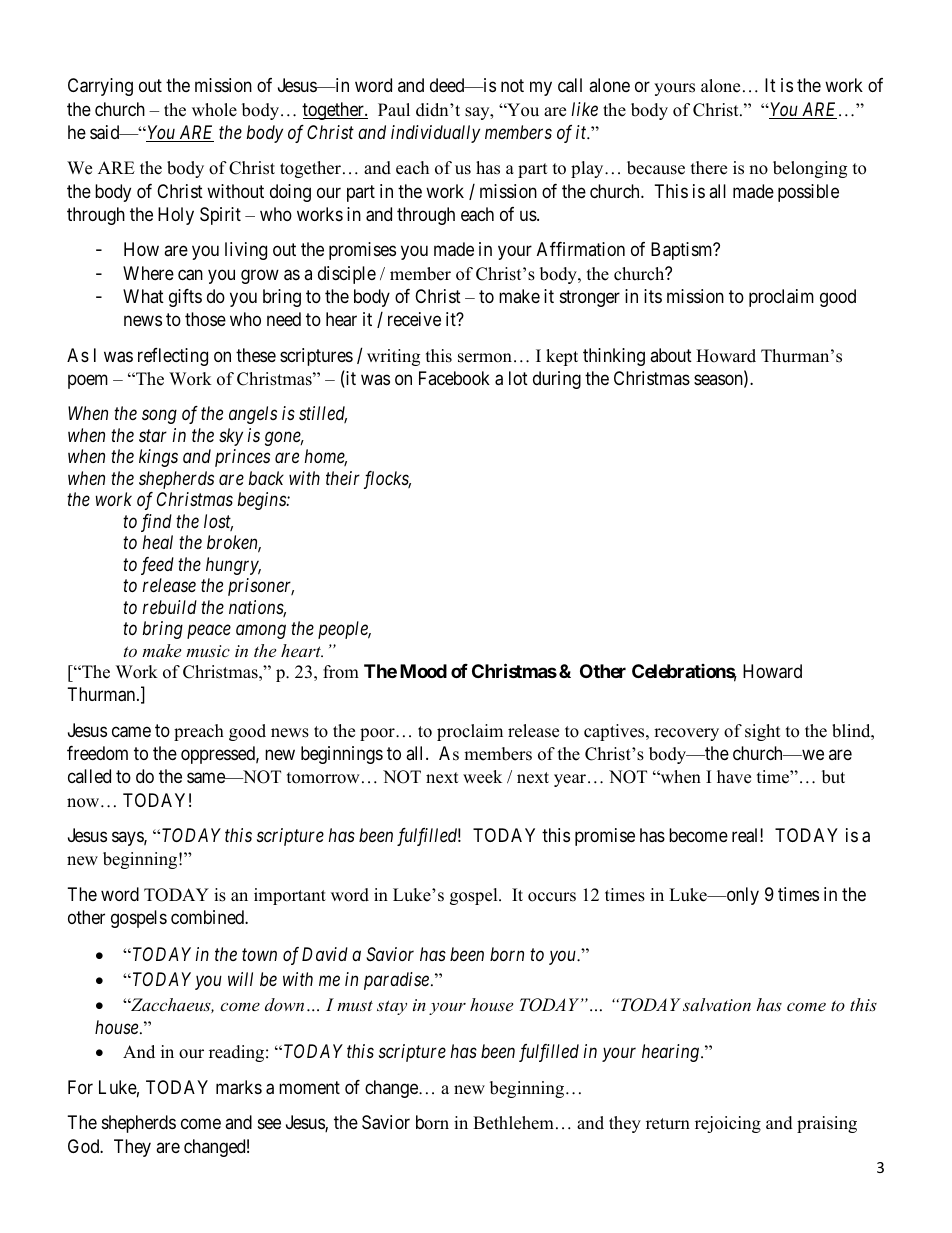 This image has height=1233, width=952. Describe the element at coordinates (170, 607) in the image. I see `rebuild` at that location.
